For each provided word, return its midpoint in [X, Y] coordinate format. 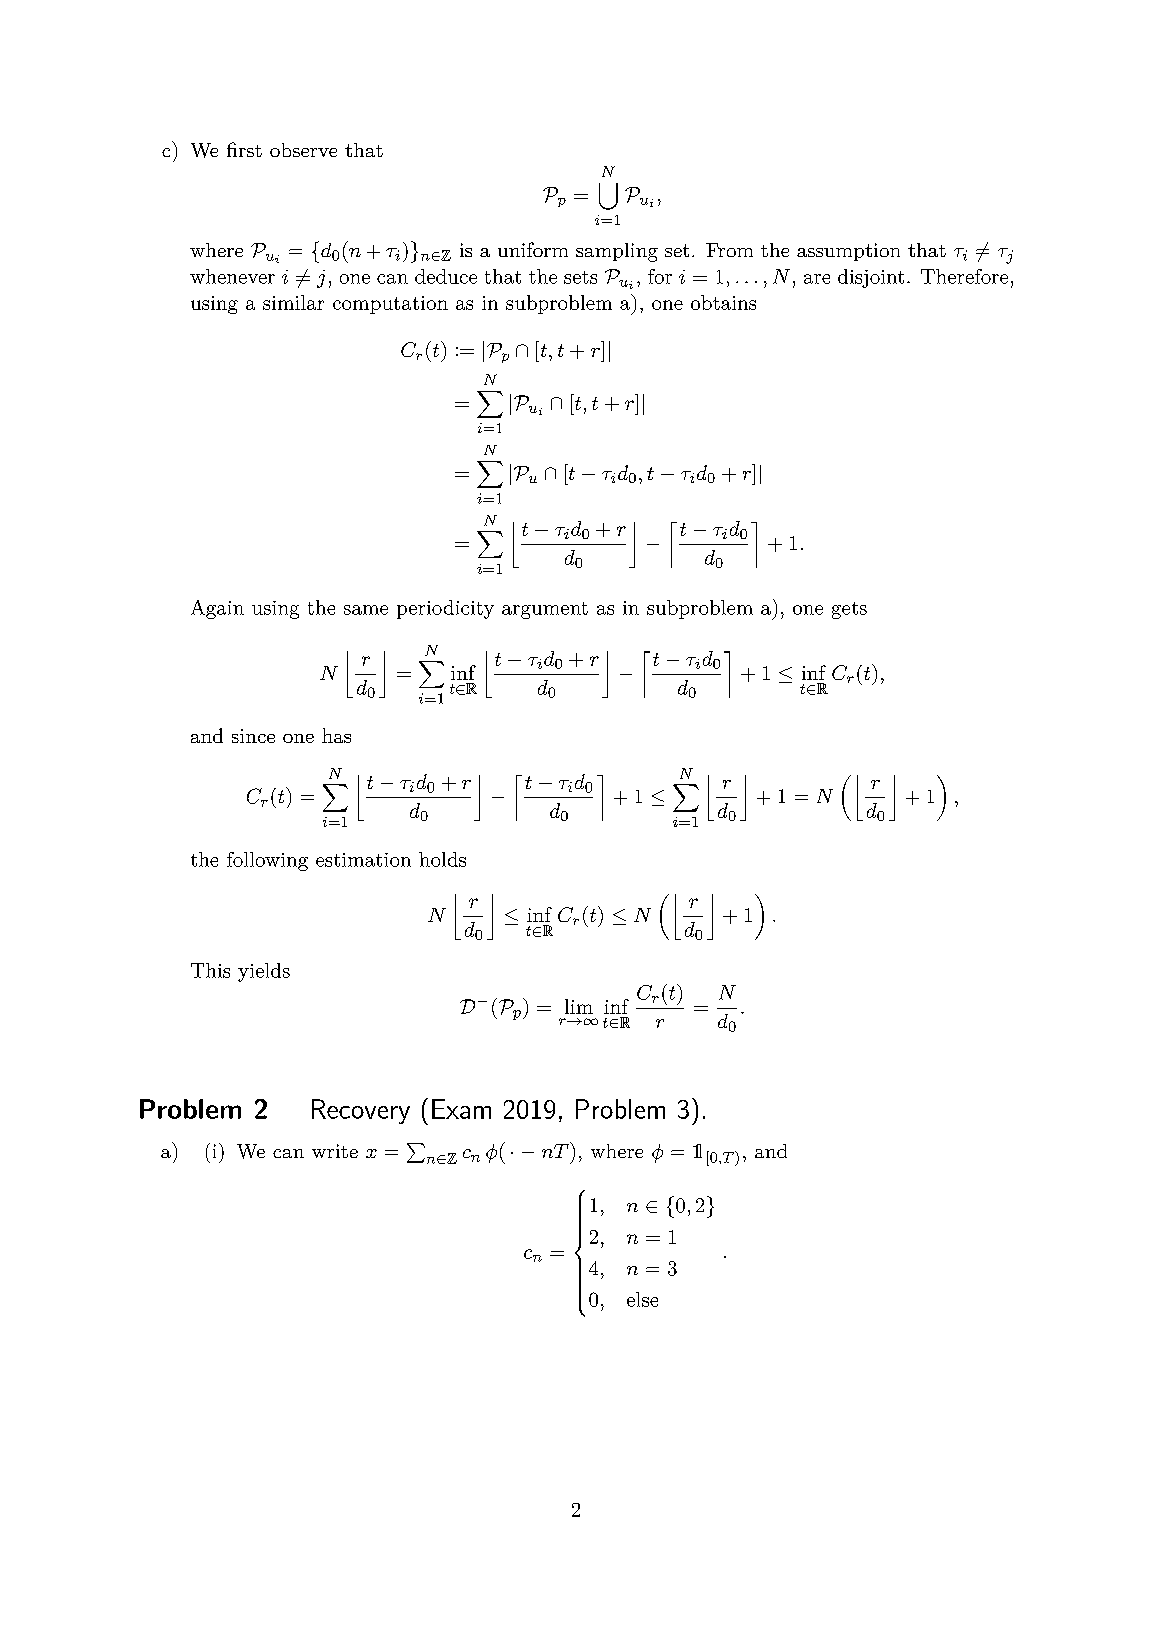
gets [849, 610]
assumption [848, 252]
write [335, 1151]
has [336, 735]
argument [545, 610]
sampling [617, 252]
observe [303, 150]
